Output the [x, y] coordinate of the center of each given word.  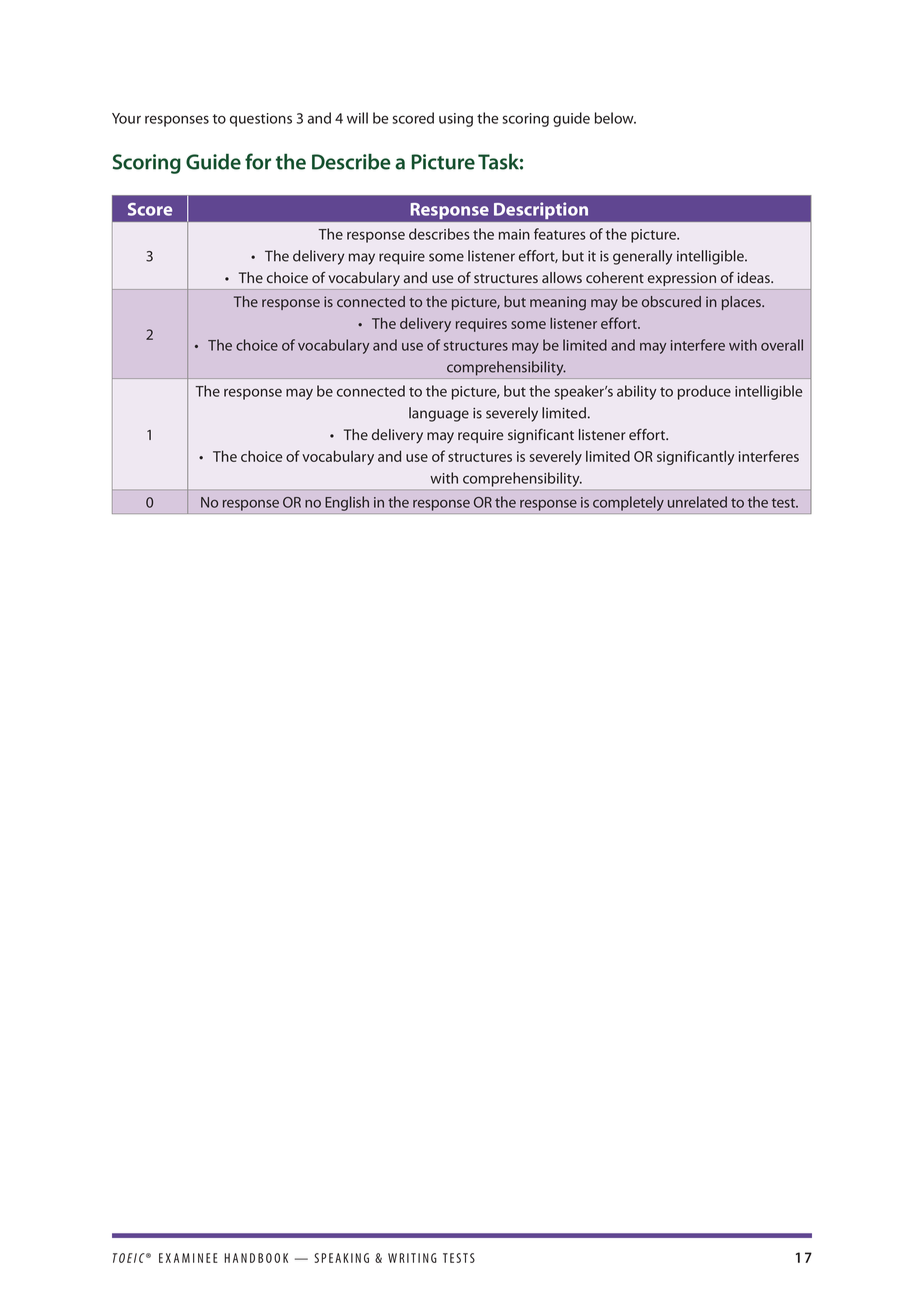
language [439, 414]
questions [261, 120]
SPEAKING [341, 1258]
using [456, 120]
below [615, 118]
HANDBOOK [256, 1258]
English [347, 503]
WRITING [412, 1258]
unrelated [697, 502]
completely [628, 503]
